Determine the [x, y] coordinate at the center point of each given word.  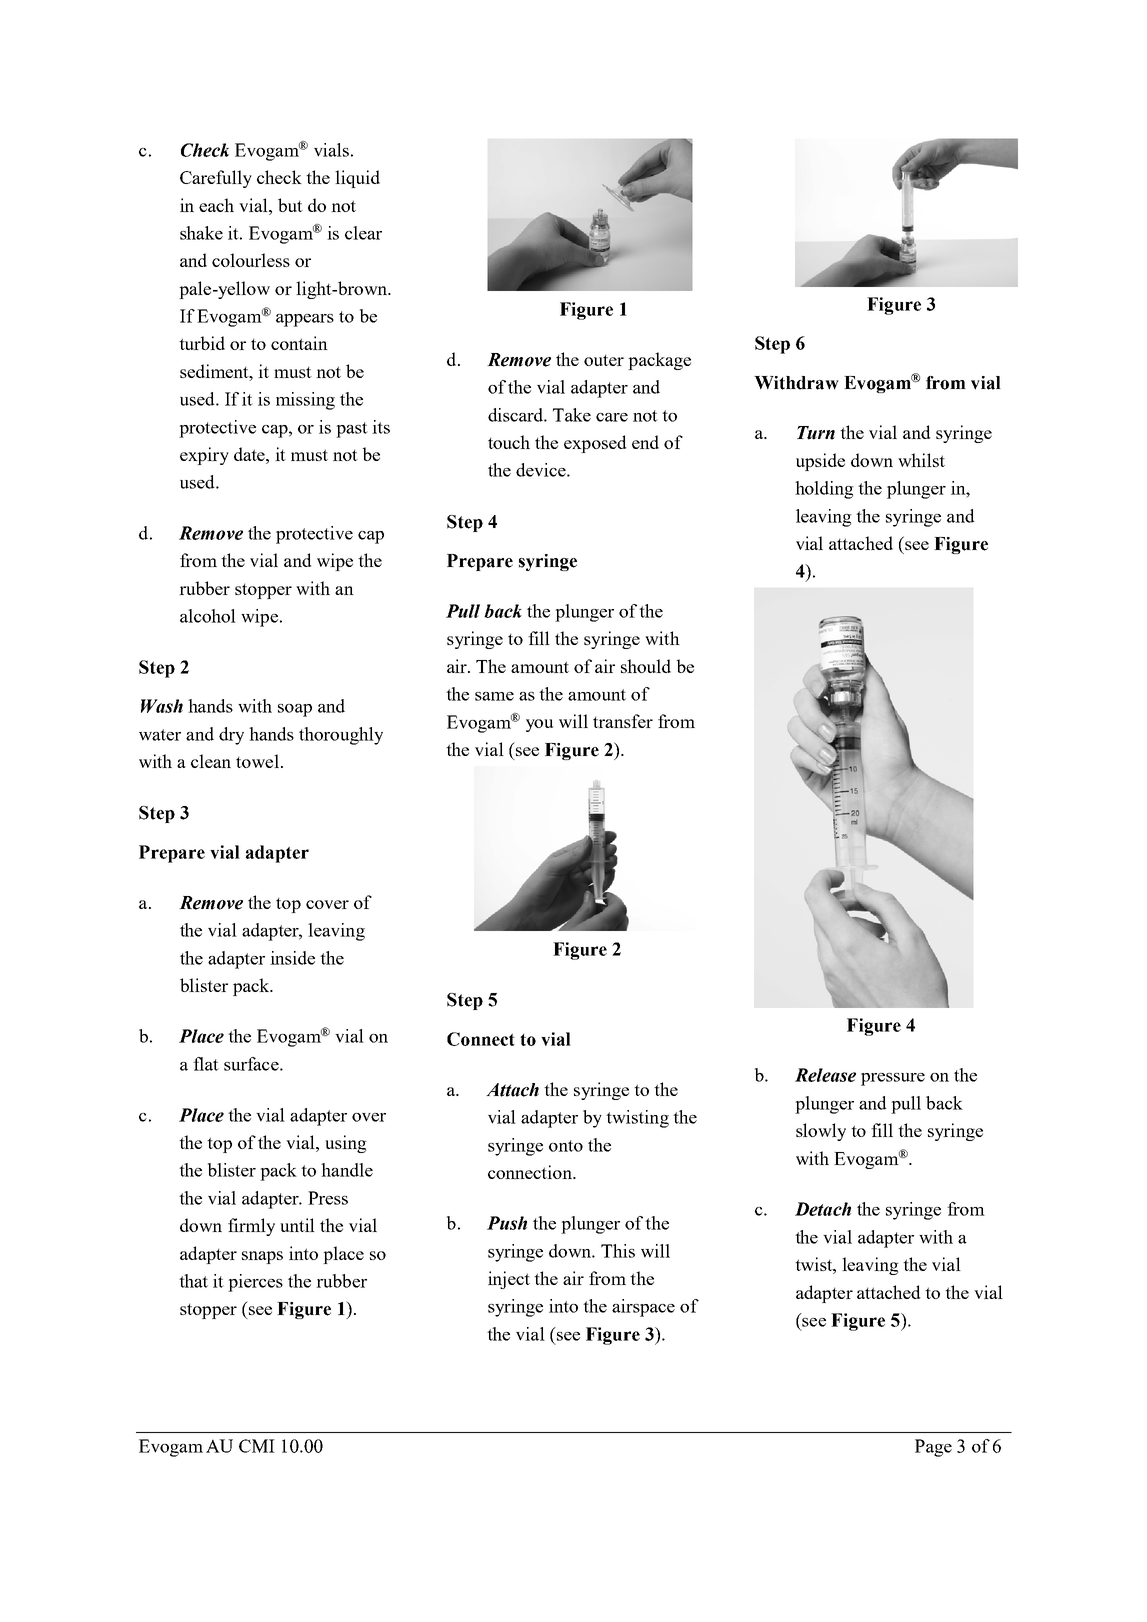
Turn [816, 433]
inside [292, 958]
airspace [643, 1308]
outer [604, 360]
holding [824, 490]
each [216, 205]
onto [566, 1146]
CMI [257, 1446]
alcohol [208, 616]
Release [825, 1075]
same [494, 696]
